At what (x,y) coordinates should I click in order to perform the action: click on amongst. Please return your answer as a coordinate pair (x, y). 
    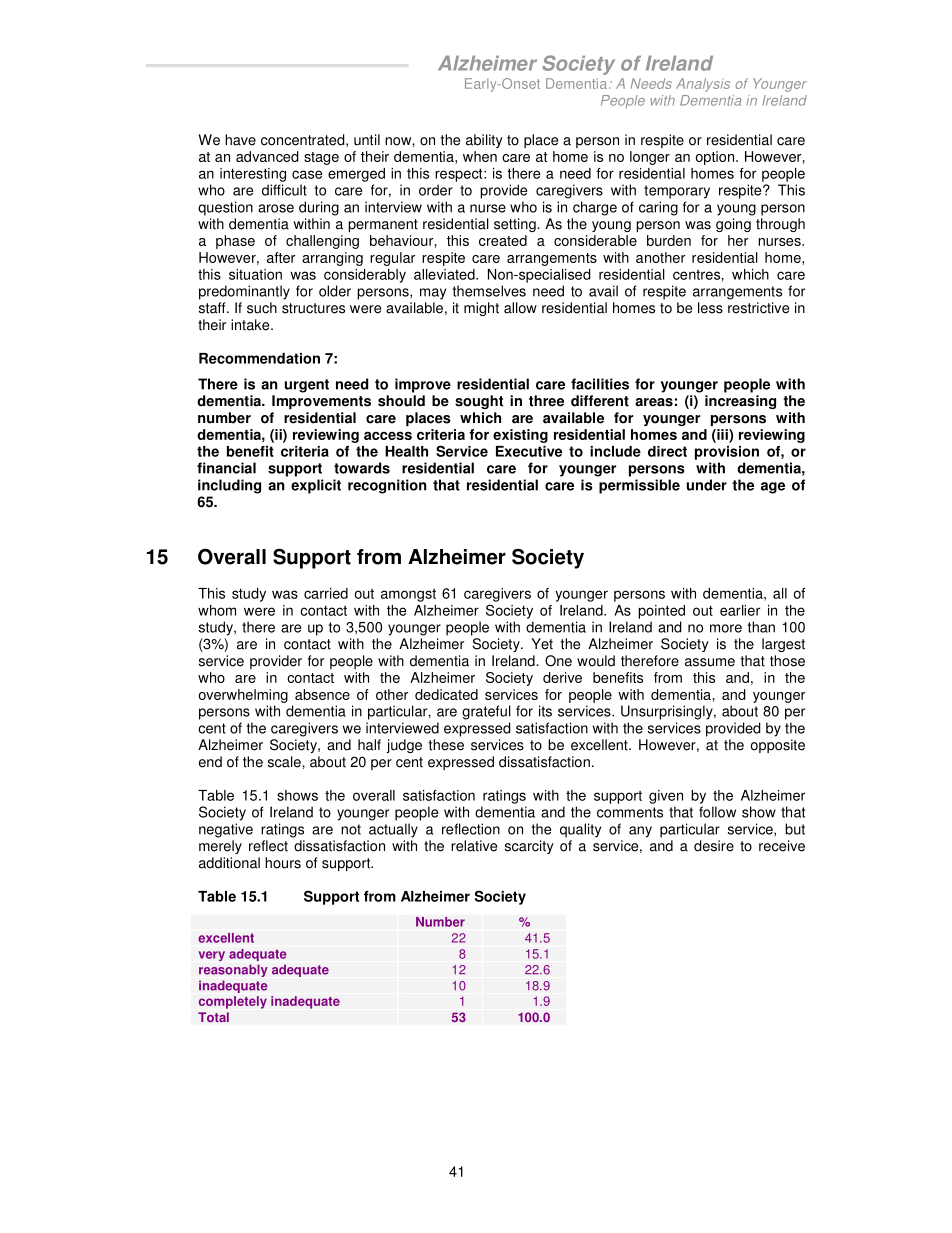
    Looking at the image, I should click on (408, 595).
